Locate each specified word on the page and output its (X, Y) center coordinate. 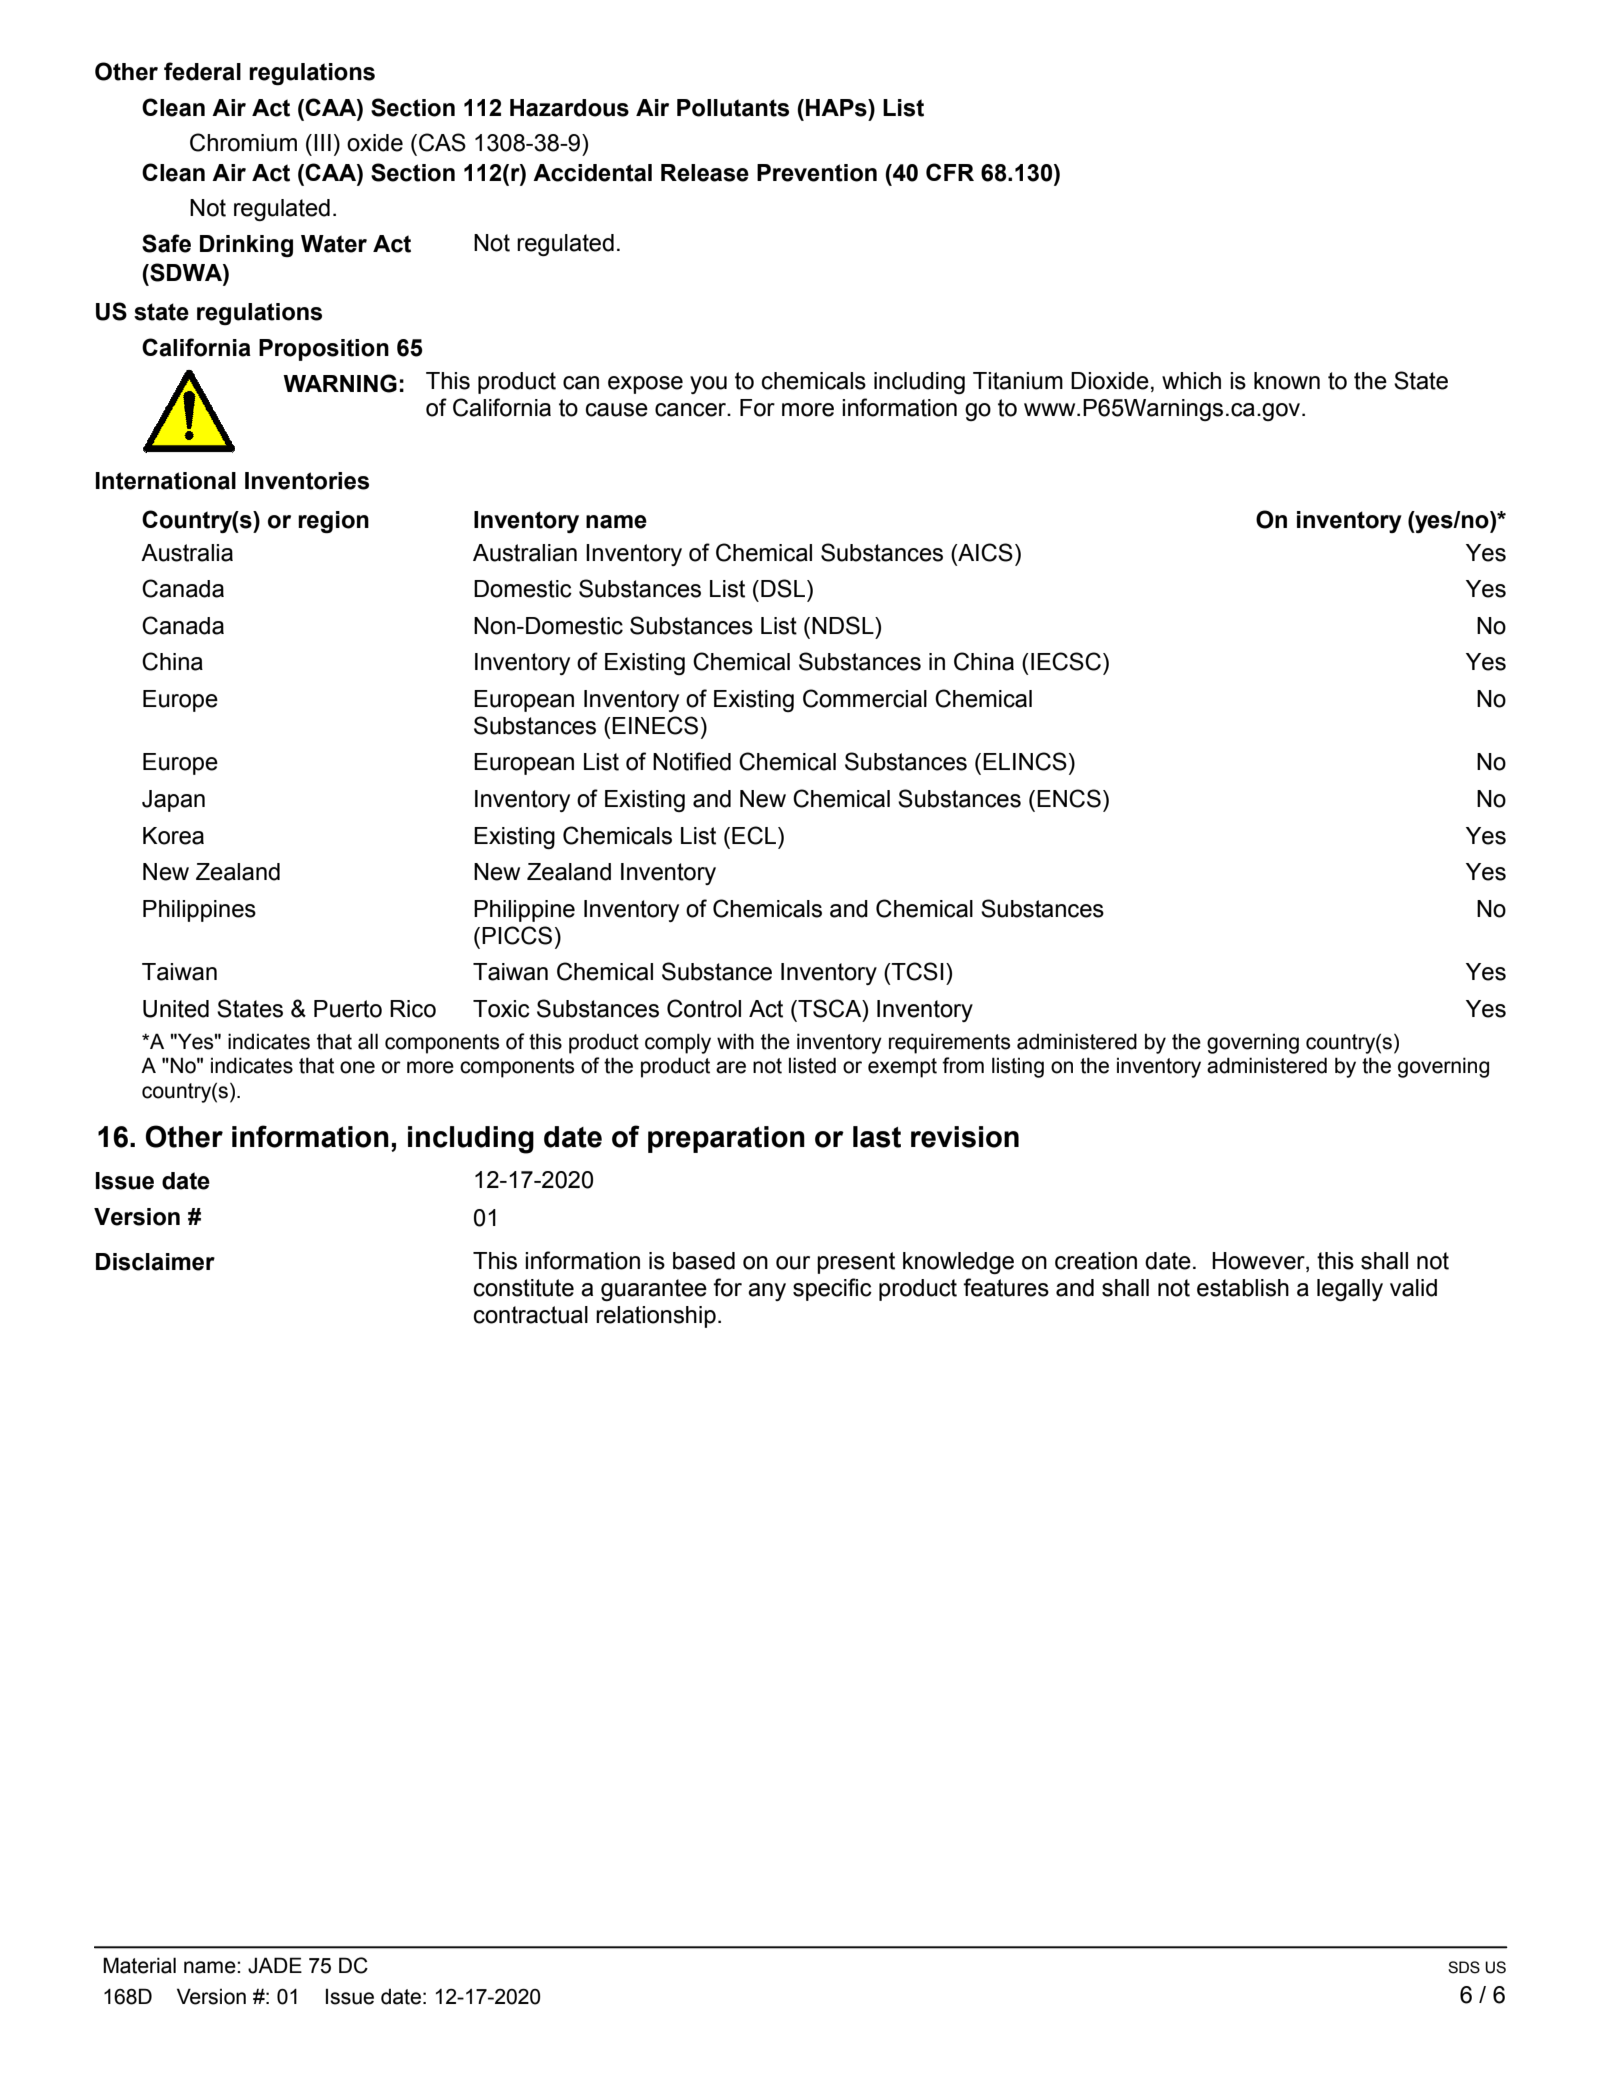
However (1259, 1262)
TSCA (830, 1008)
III (322, 142)
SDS (1464, 1967)
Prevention (817, 173)
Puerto (348, 1009)
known (1287, 381)
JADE (275, 1965)
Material (139, 1965)
